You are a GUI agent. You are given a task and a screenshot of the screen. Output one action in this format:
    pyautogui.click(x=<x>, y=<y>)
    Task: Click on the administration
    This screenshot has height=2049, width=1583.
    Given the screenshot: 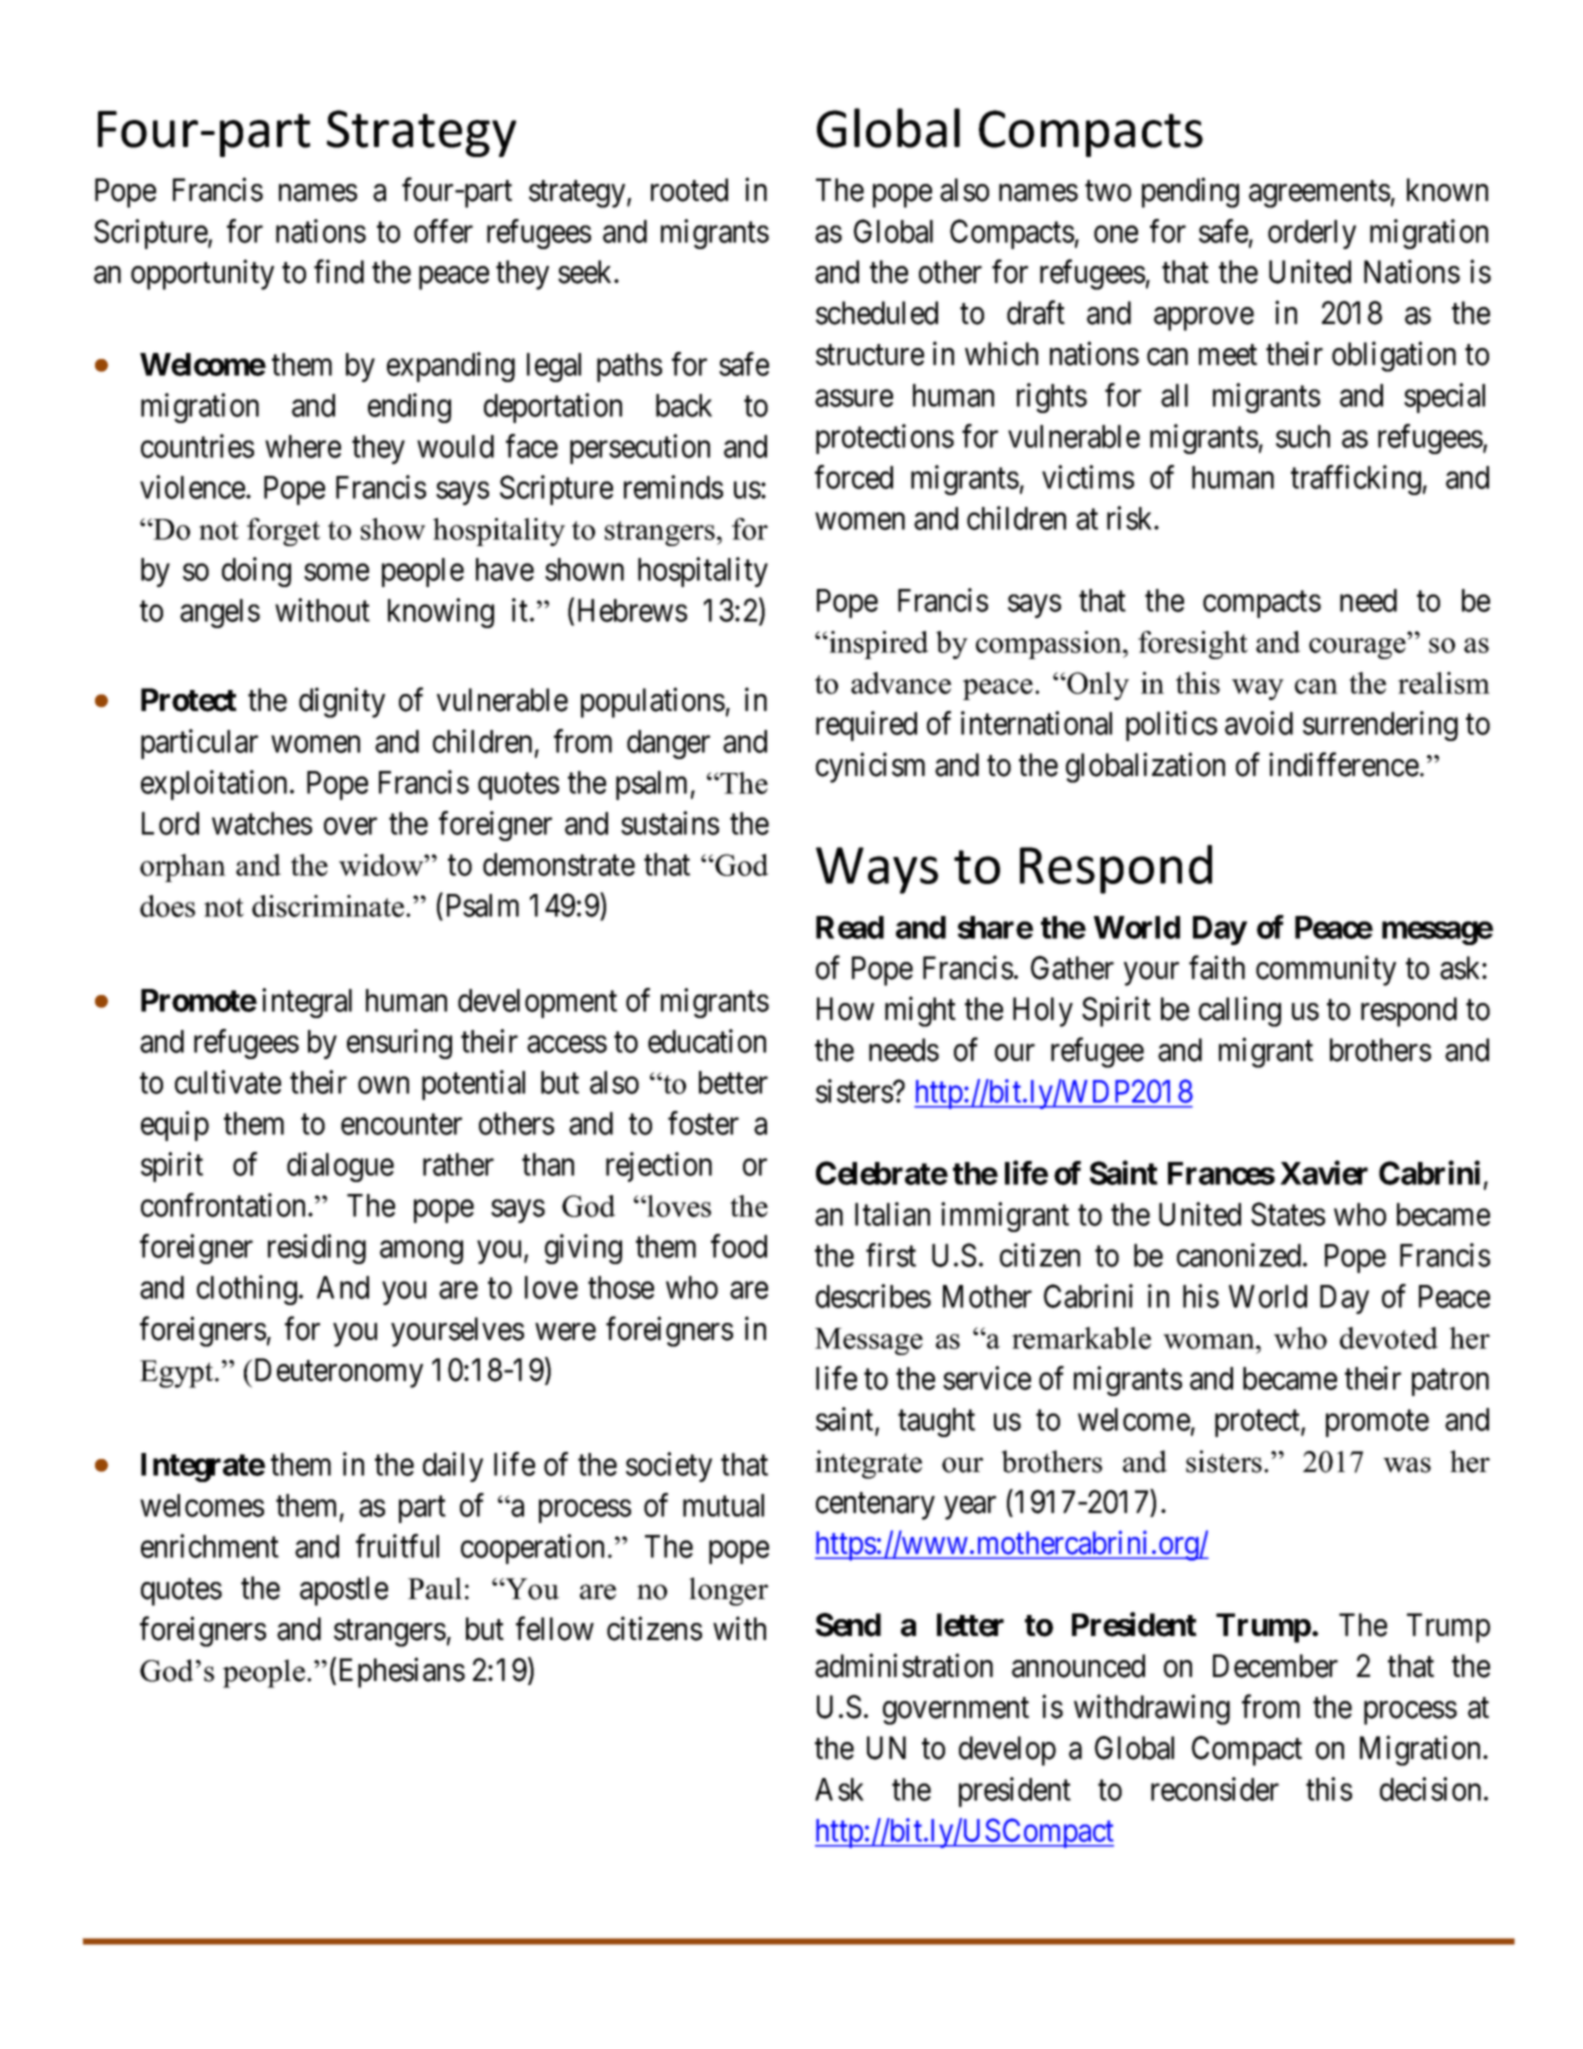 What is the action you would take?
    pyautogui.click(x=904, y=1666)
